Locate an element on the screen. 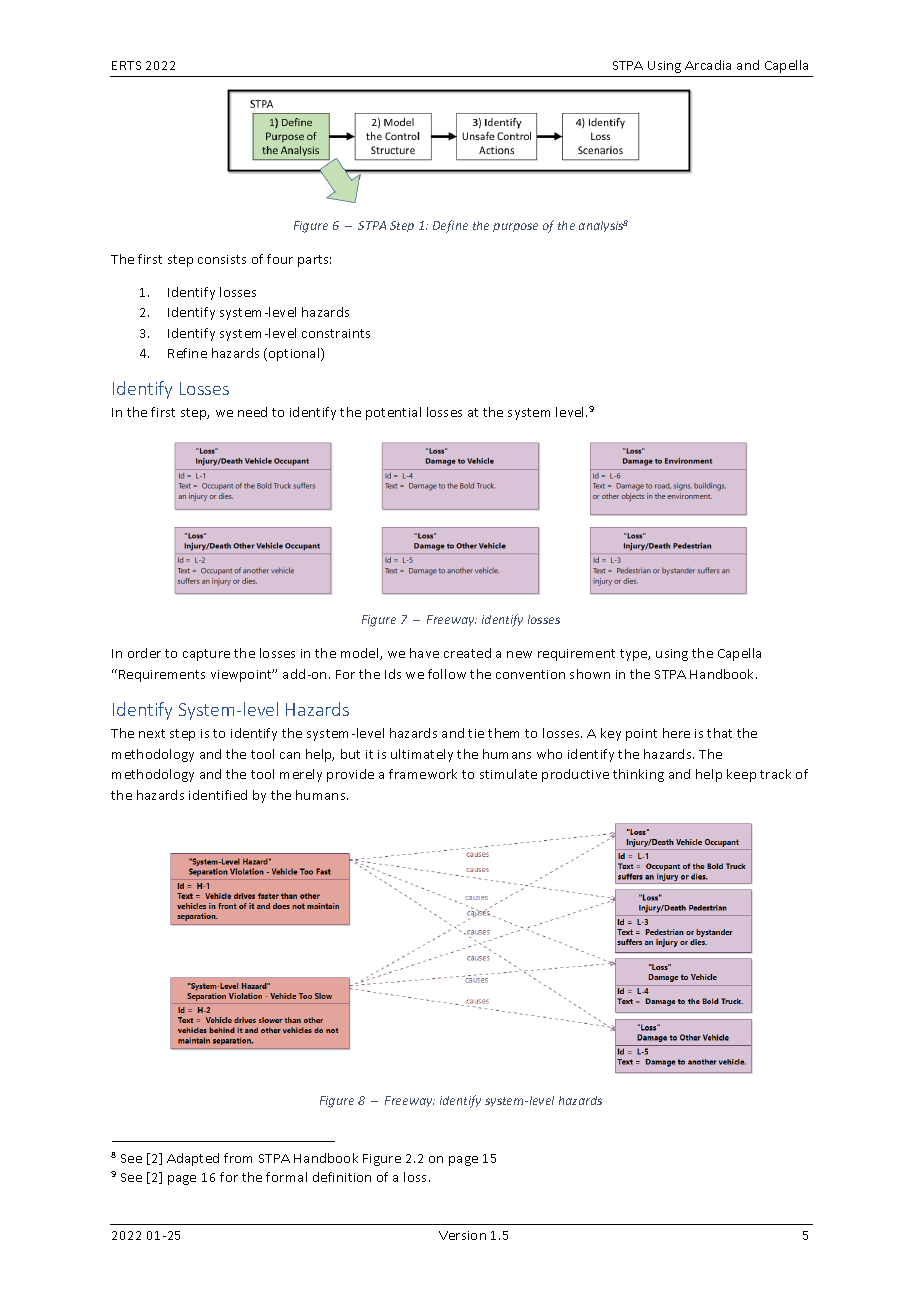 The width and height of the screenshot is (924, 1308). purpose is located at coordinates (515, 227).
